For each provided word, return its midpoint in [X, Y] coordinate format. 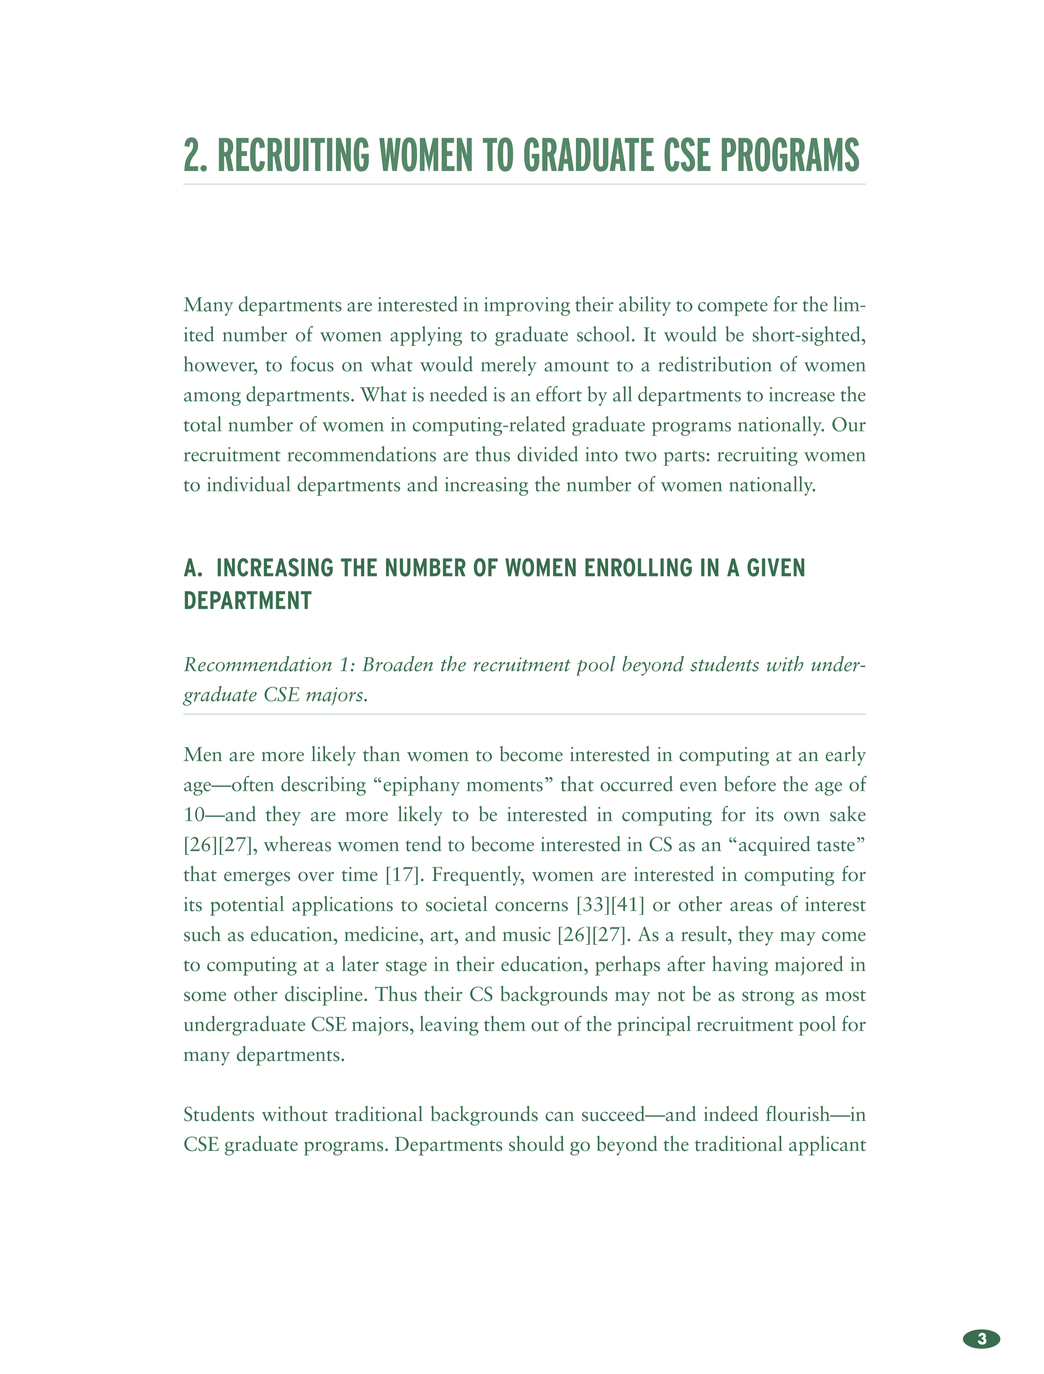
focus [312, 364]
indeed [731, 1113]
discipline [325, 996]
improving [527, 306]
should [536, 1143]
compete [733, 308]
